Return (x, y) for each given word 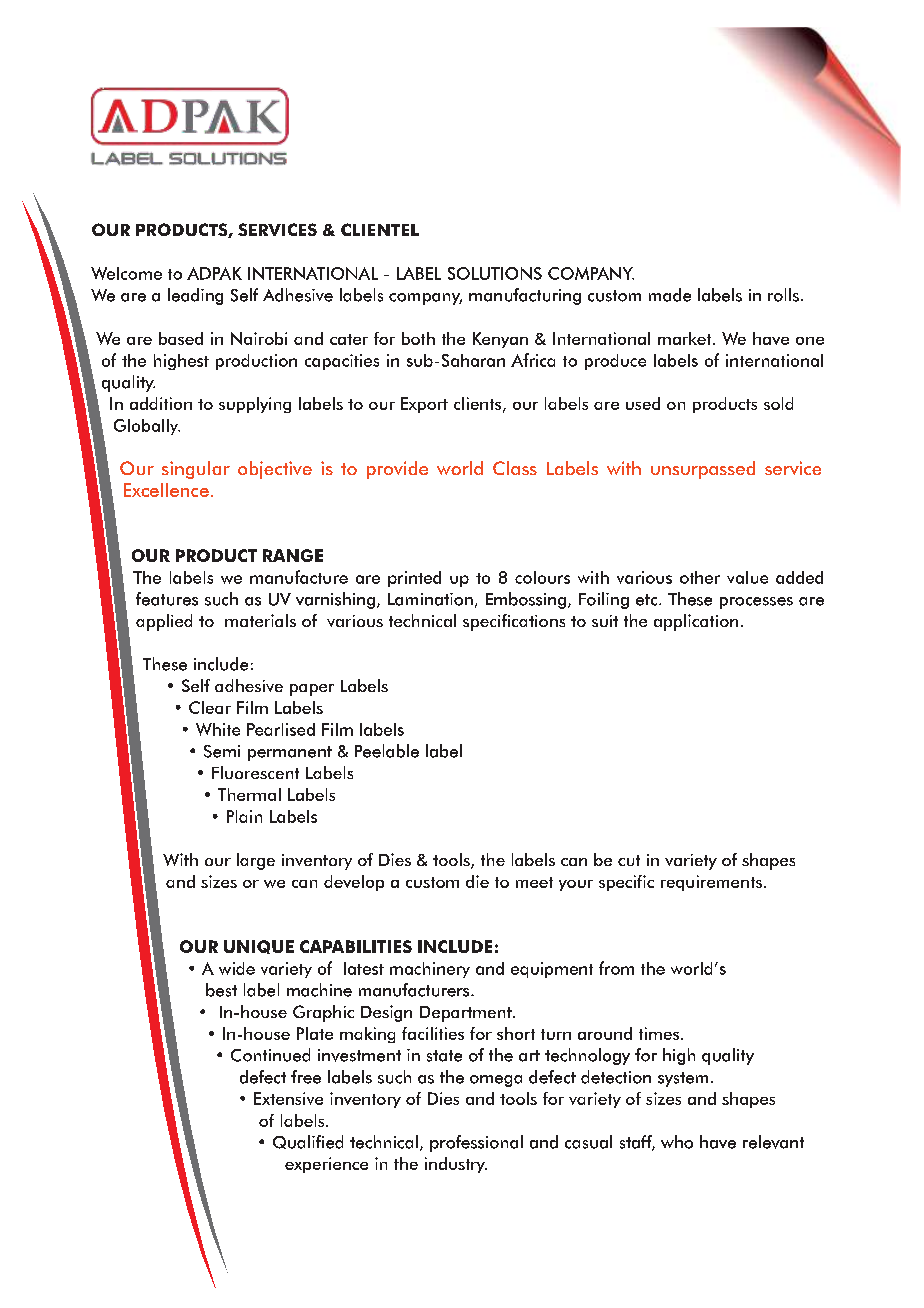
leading (195, 296)
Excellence (166, 490)
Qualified (308, 1142)
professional (476, 1143)
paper (312, 690)
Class (515, 468)
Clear (210, 707)
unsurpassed (703, 470)
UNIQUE (259, 947)
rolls (785, 295)
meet (534, 882)
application (696, 622)
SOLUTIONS (495, 273)
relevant (773, 1142)
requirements (713, 883)
